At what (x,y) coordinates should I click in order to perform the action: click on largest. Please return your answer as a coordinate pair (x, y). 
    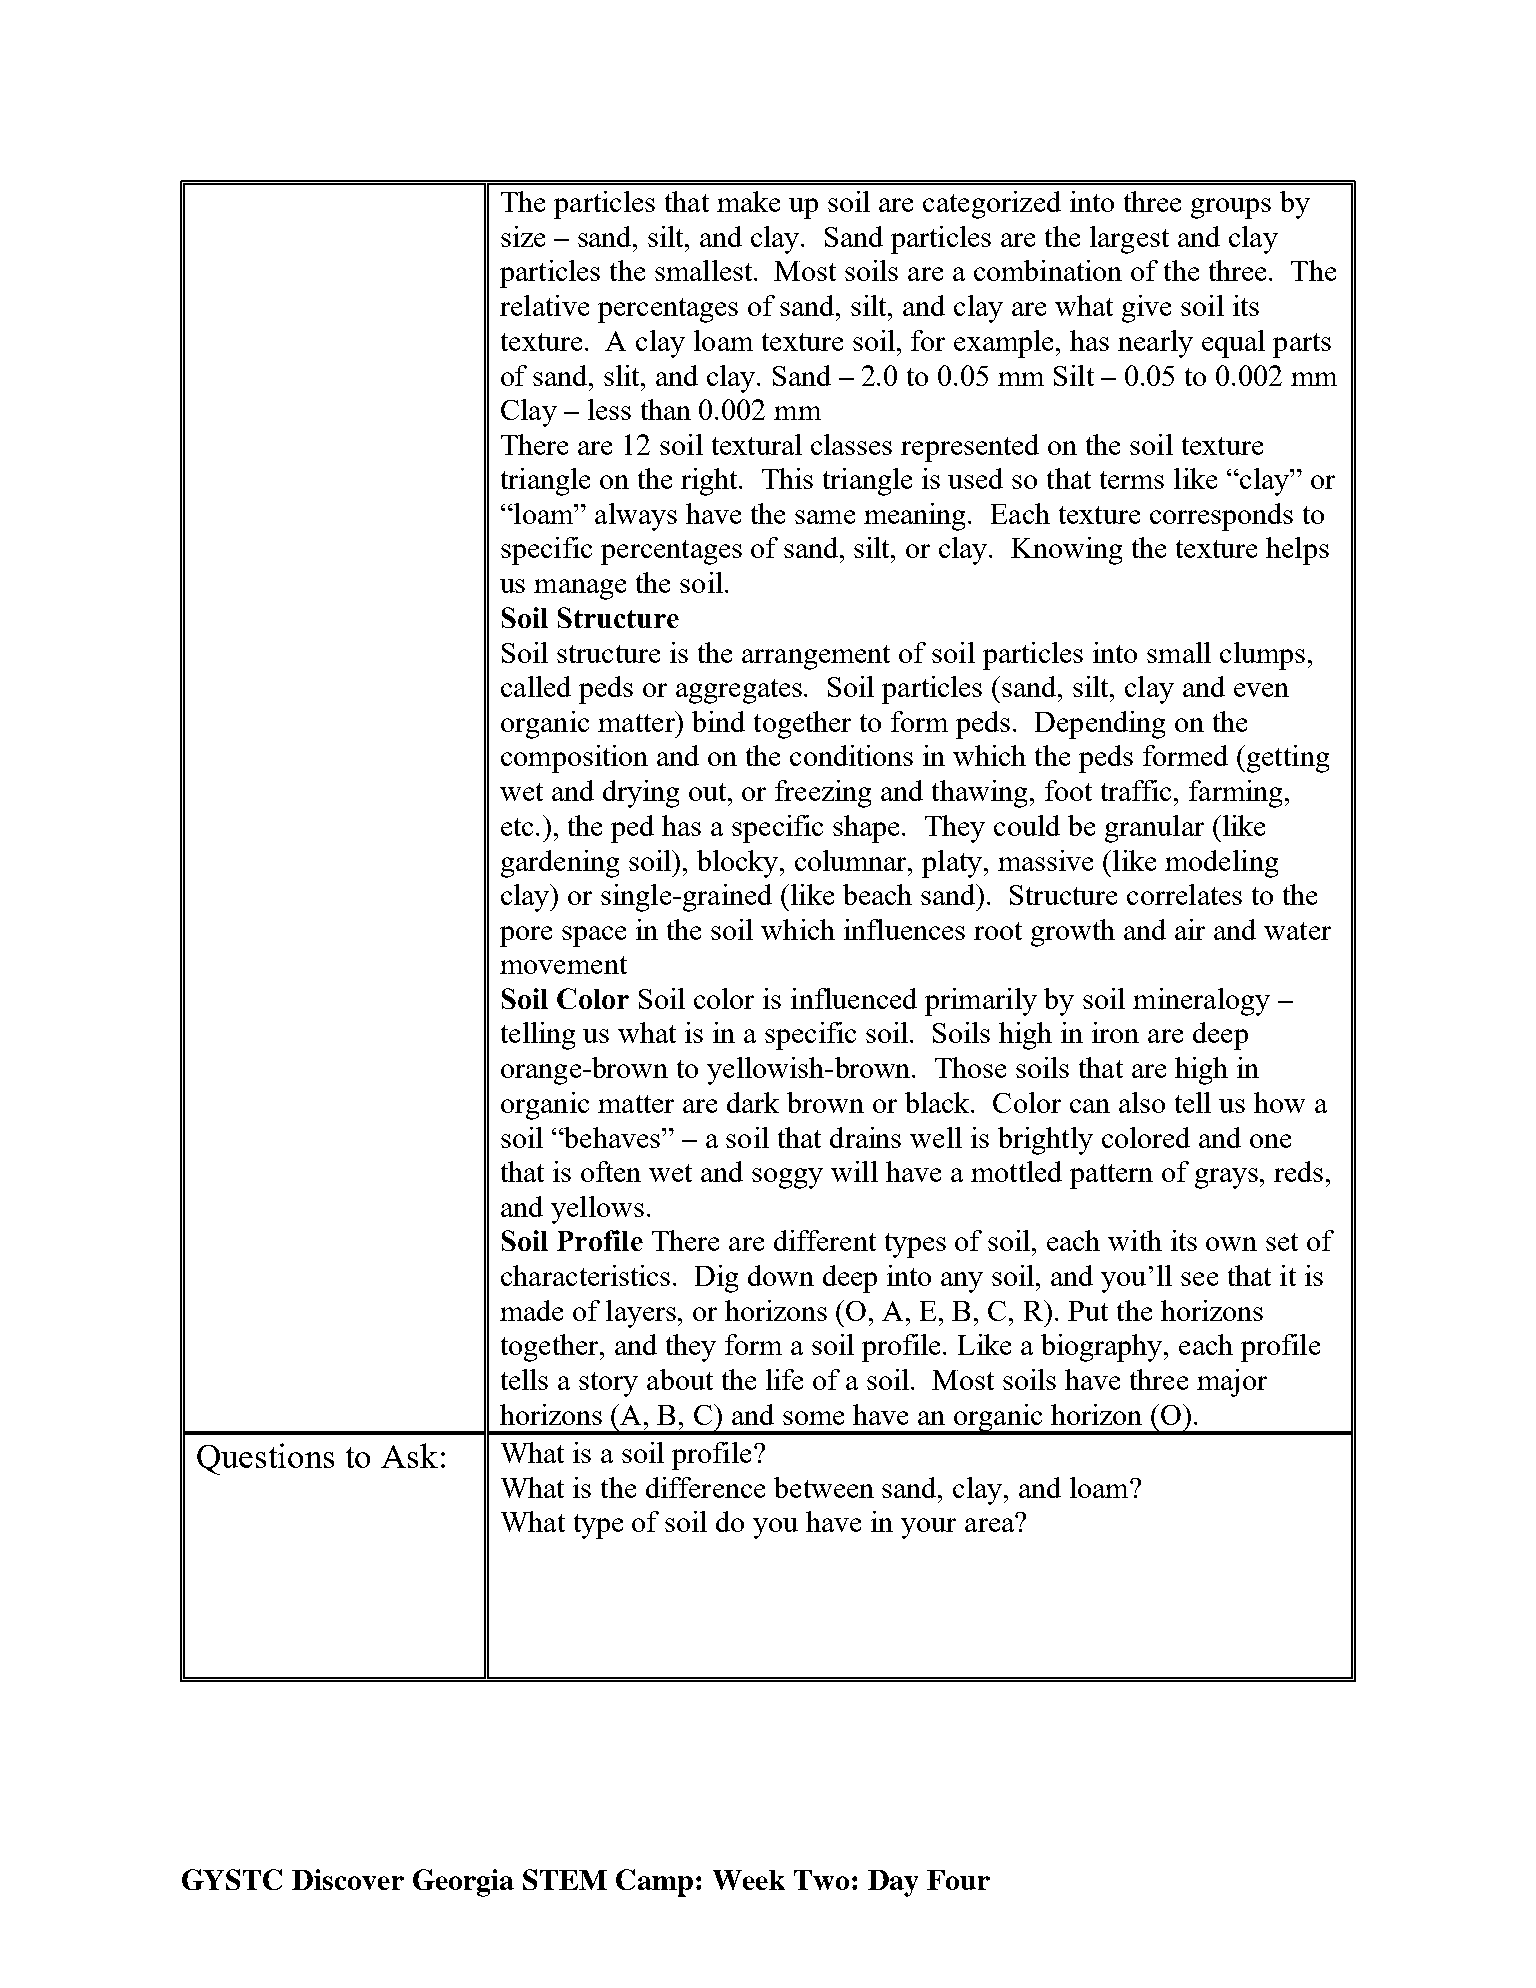
    Looking at the image, I should click on (1129, 240).
